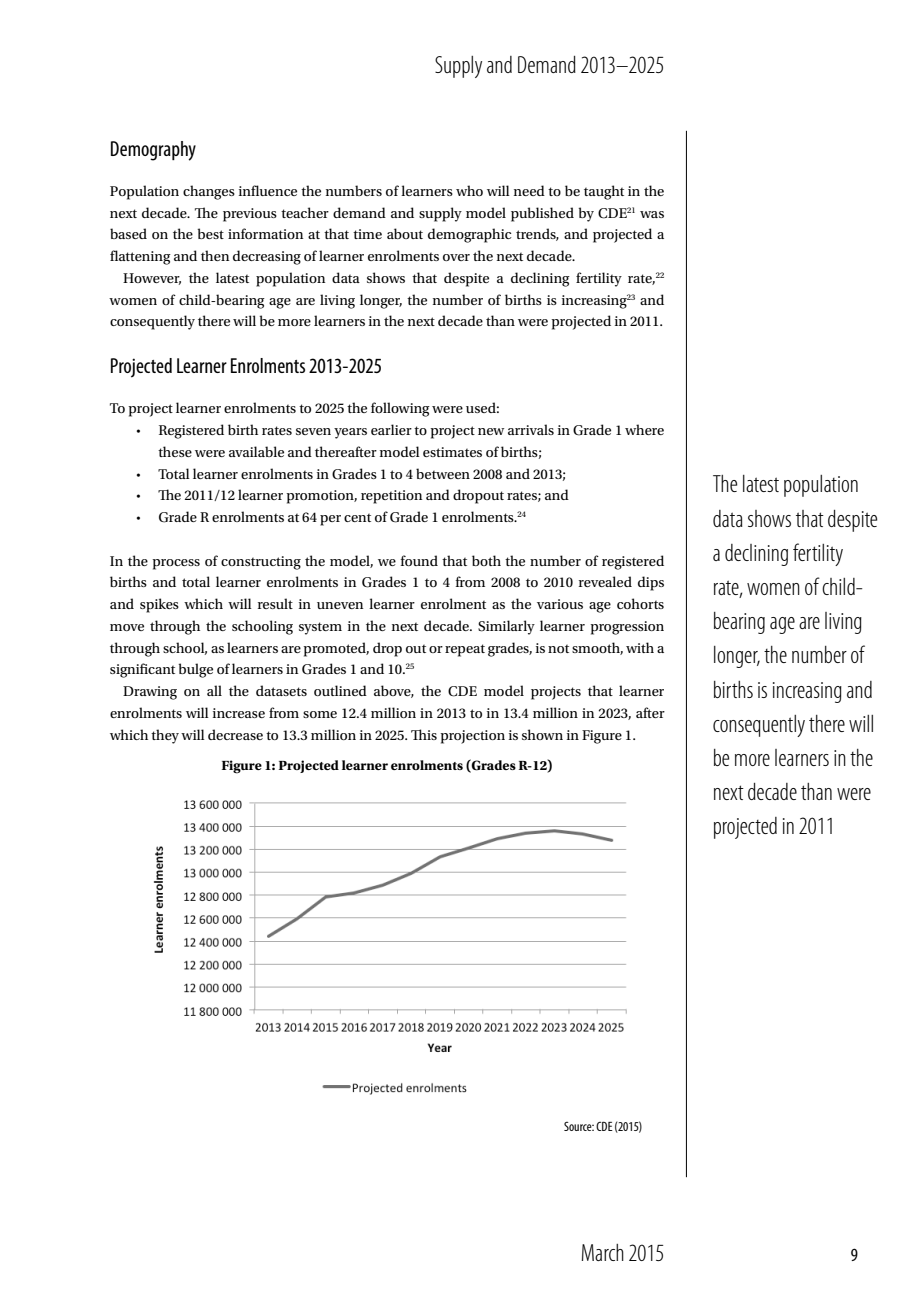 The image size is (924, 1308). Describe the element at coordinates (542, 734) in the screenshot. I see `shown` at that location.
